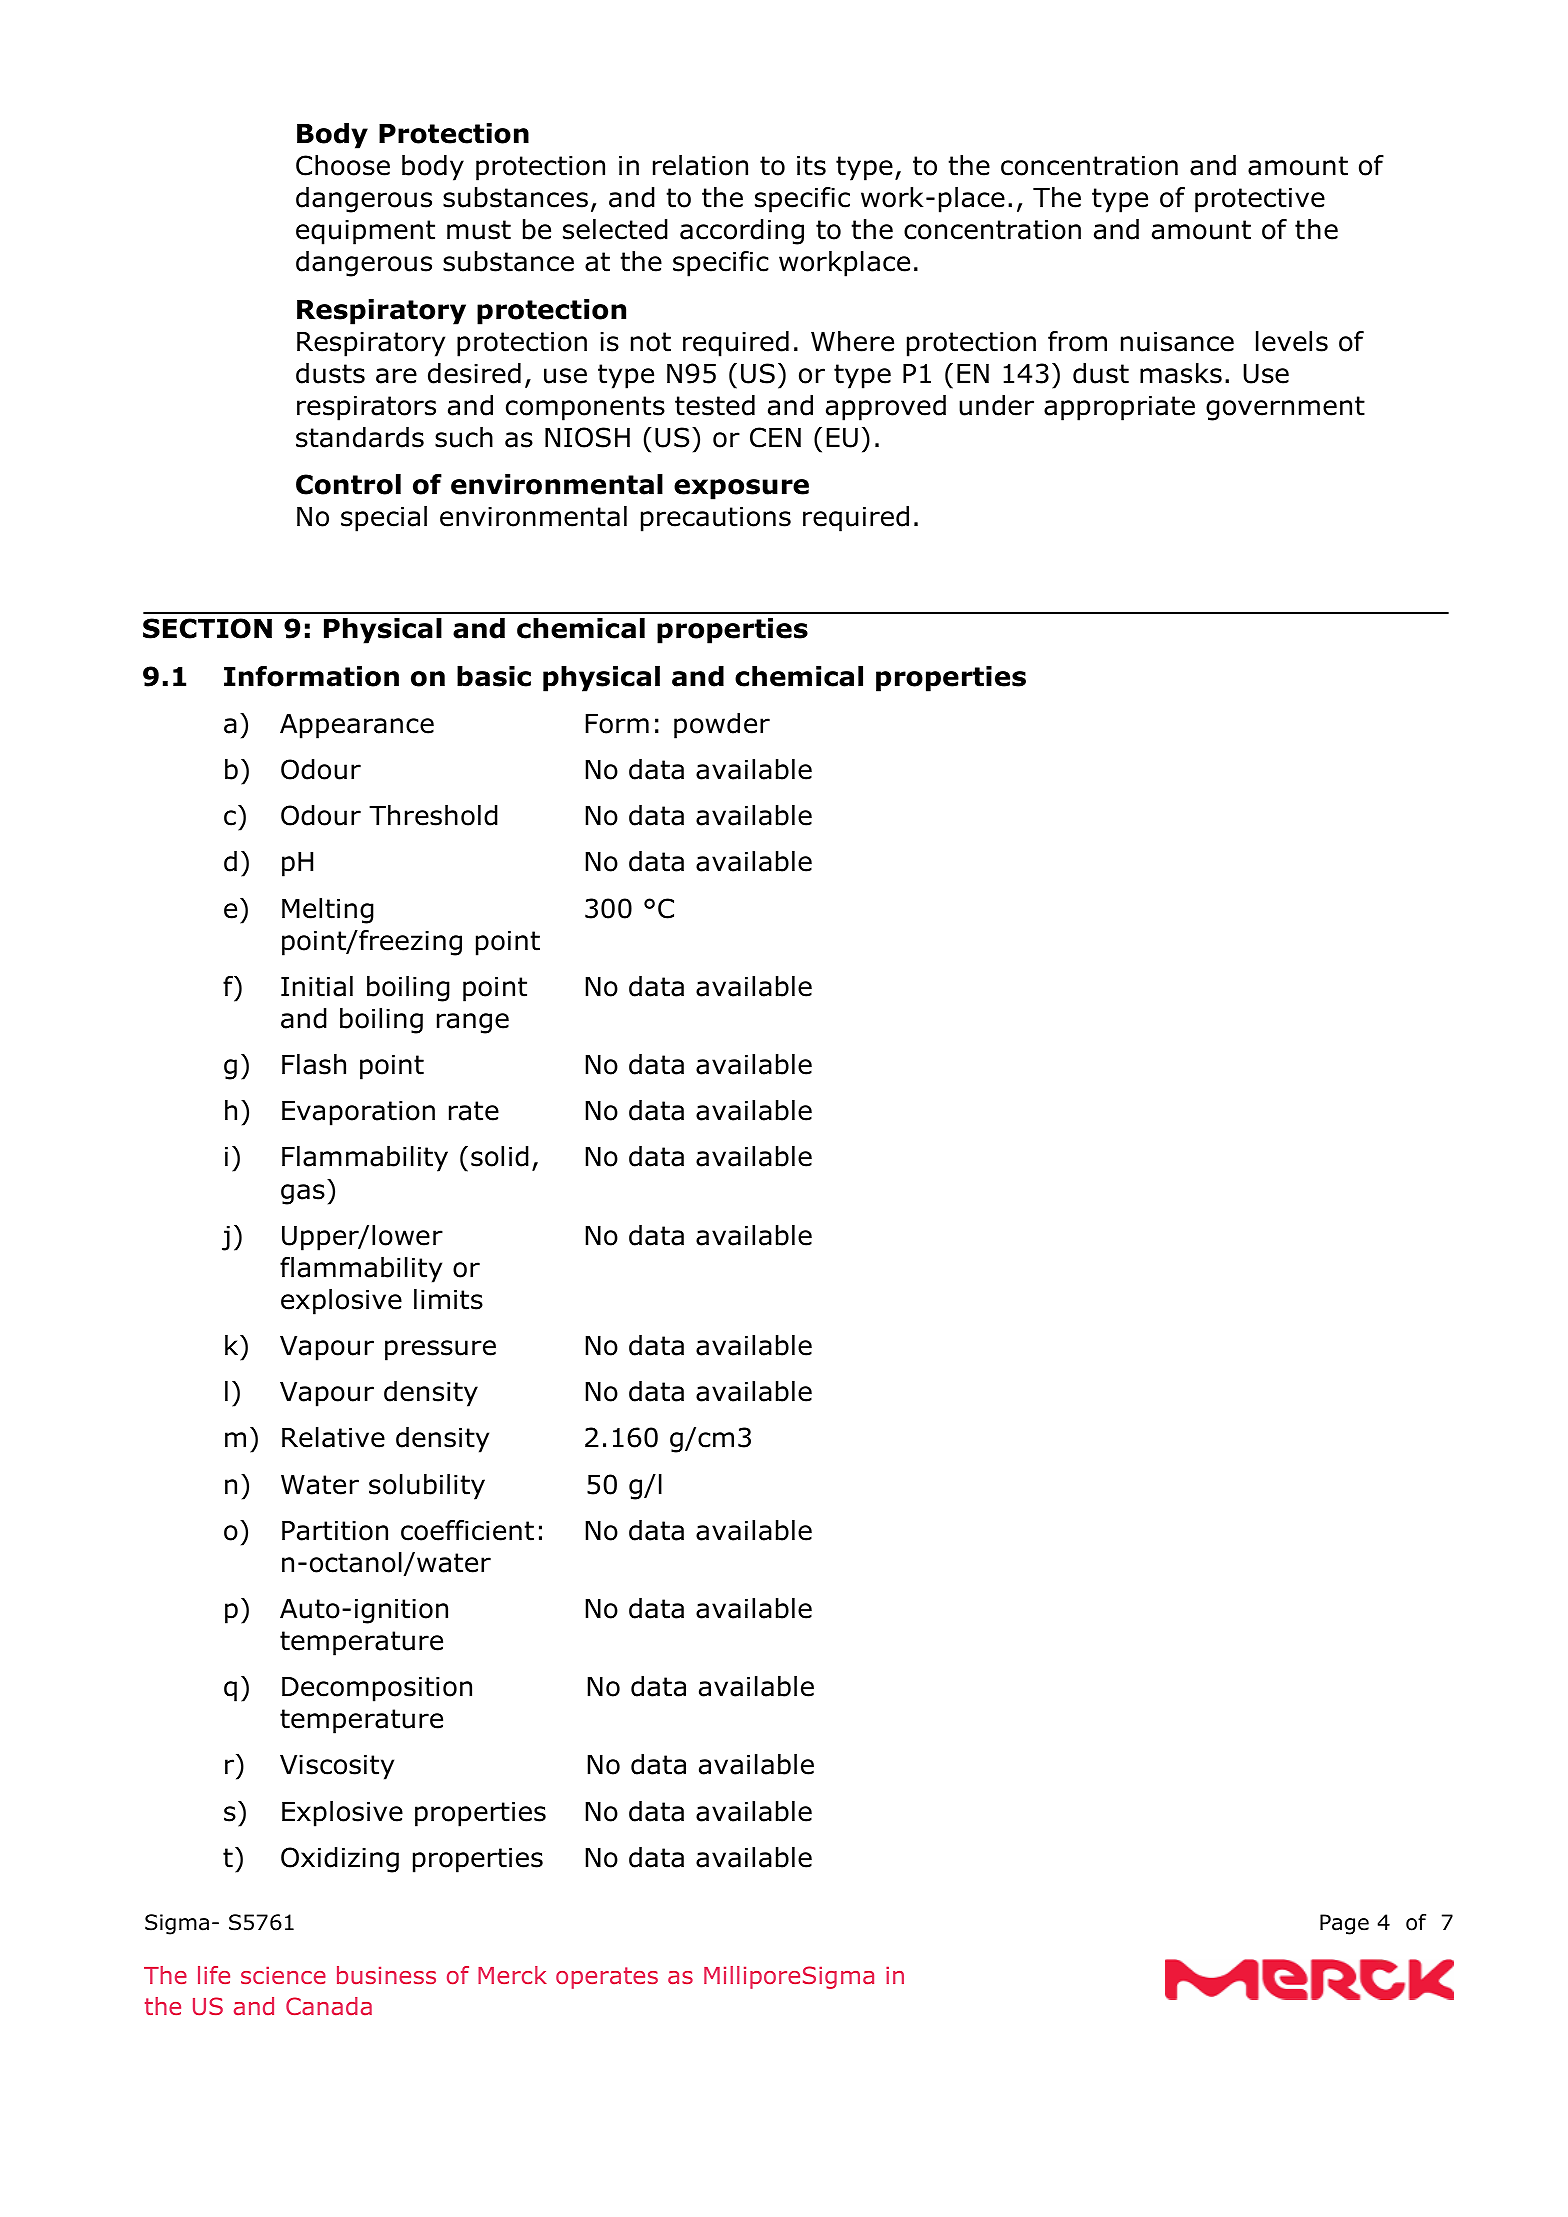 This screenshot has height=2217, width=1568. Describe the element at coordinates (722, 726) in the screenshot. I see `powder` at that location.
